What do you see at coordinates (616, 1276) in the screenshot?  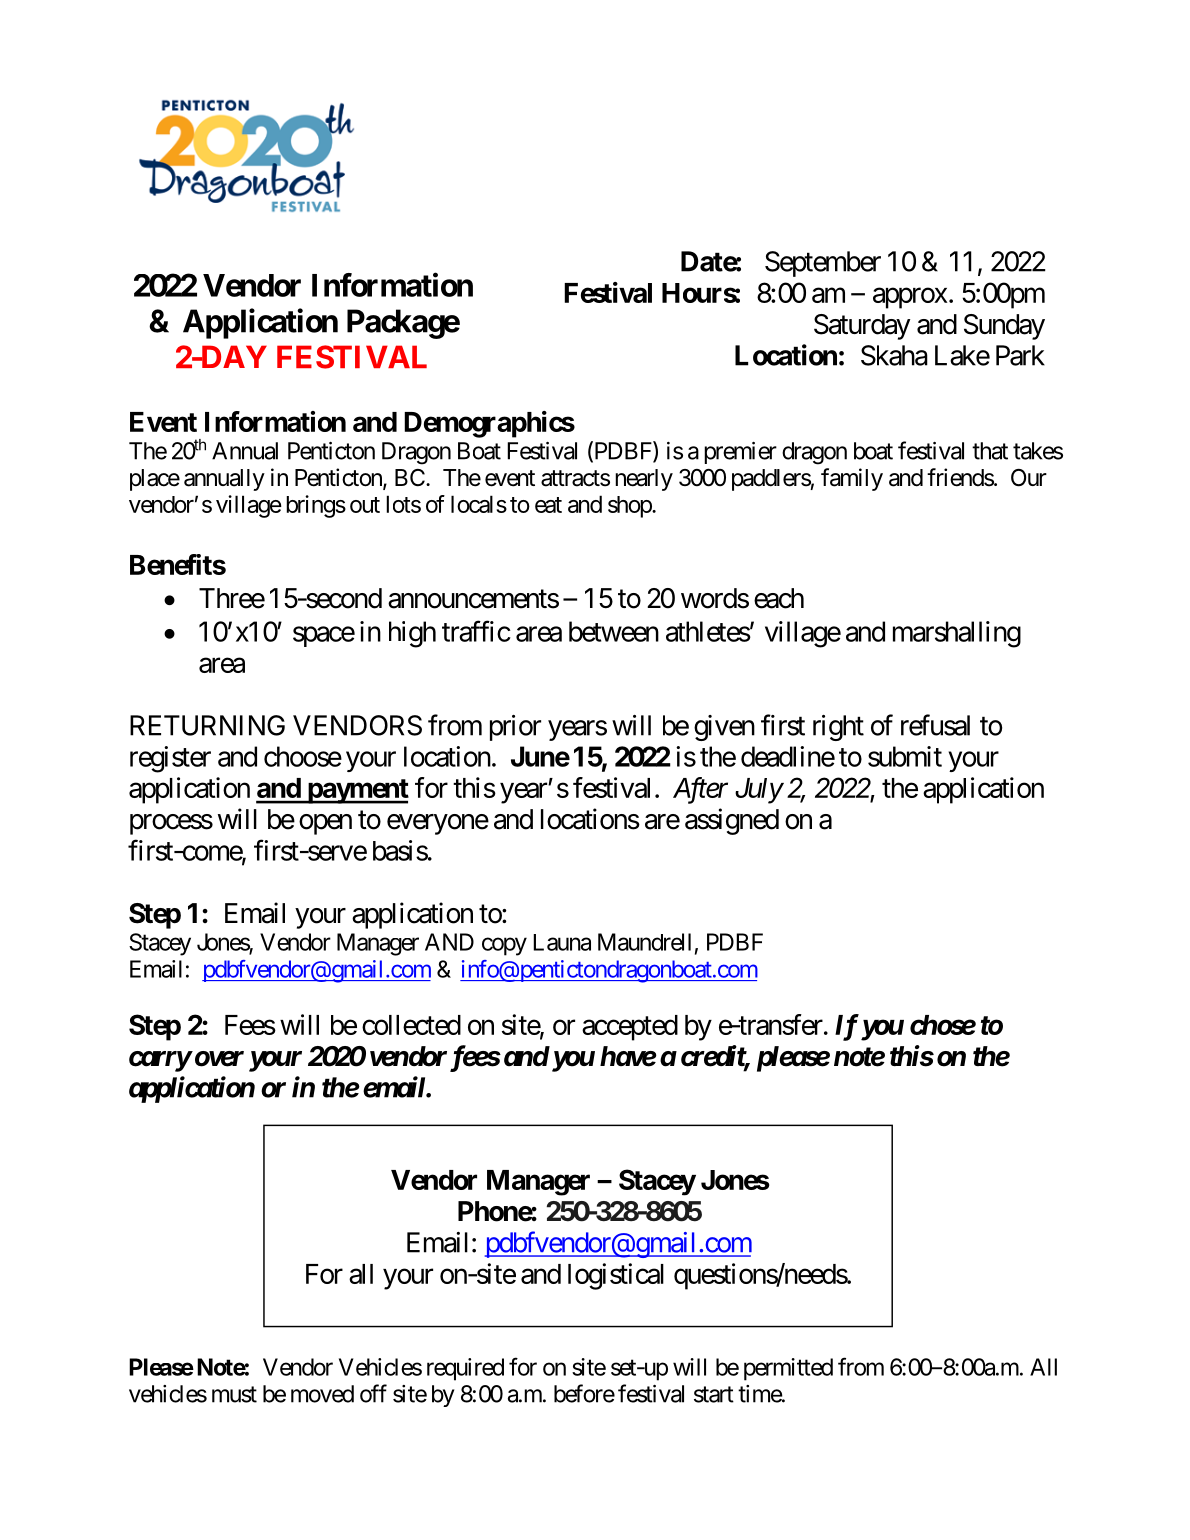 I see `logistical` at bounding box center [616, 1276].
